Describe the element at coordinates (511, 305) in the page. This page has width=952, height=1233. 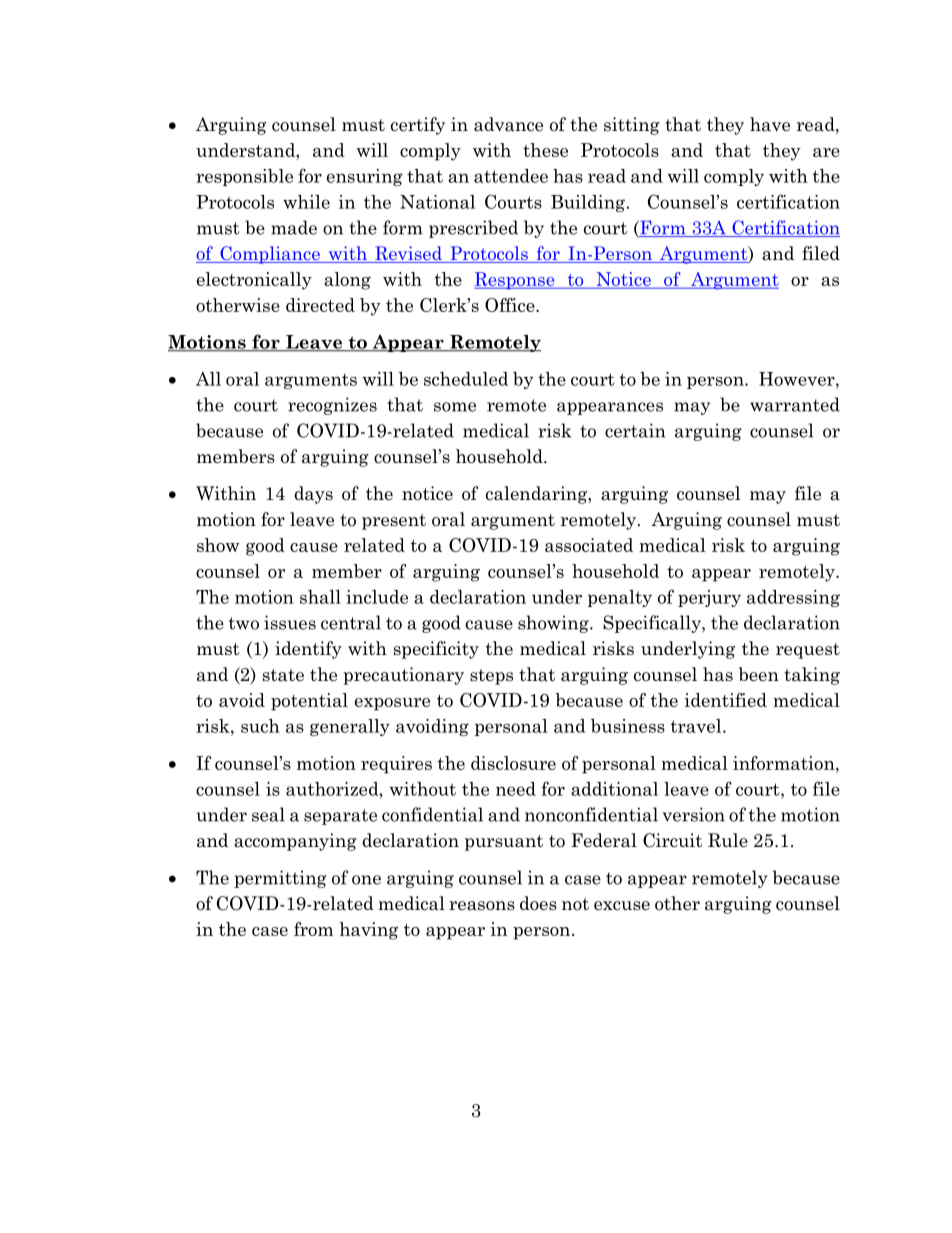
I see `Office` at that location.
